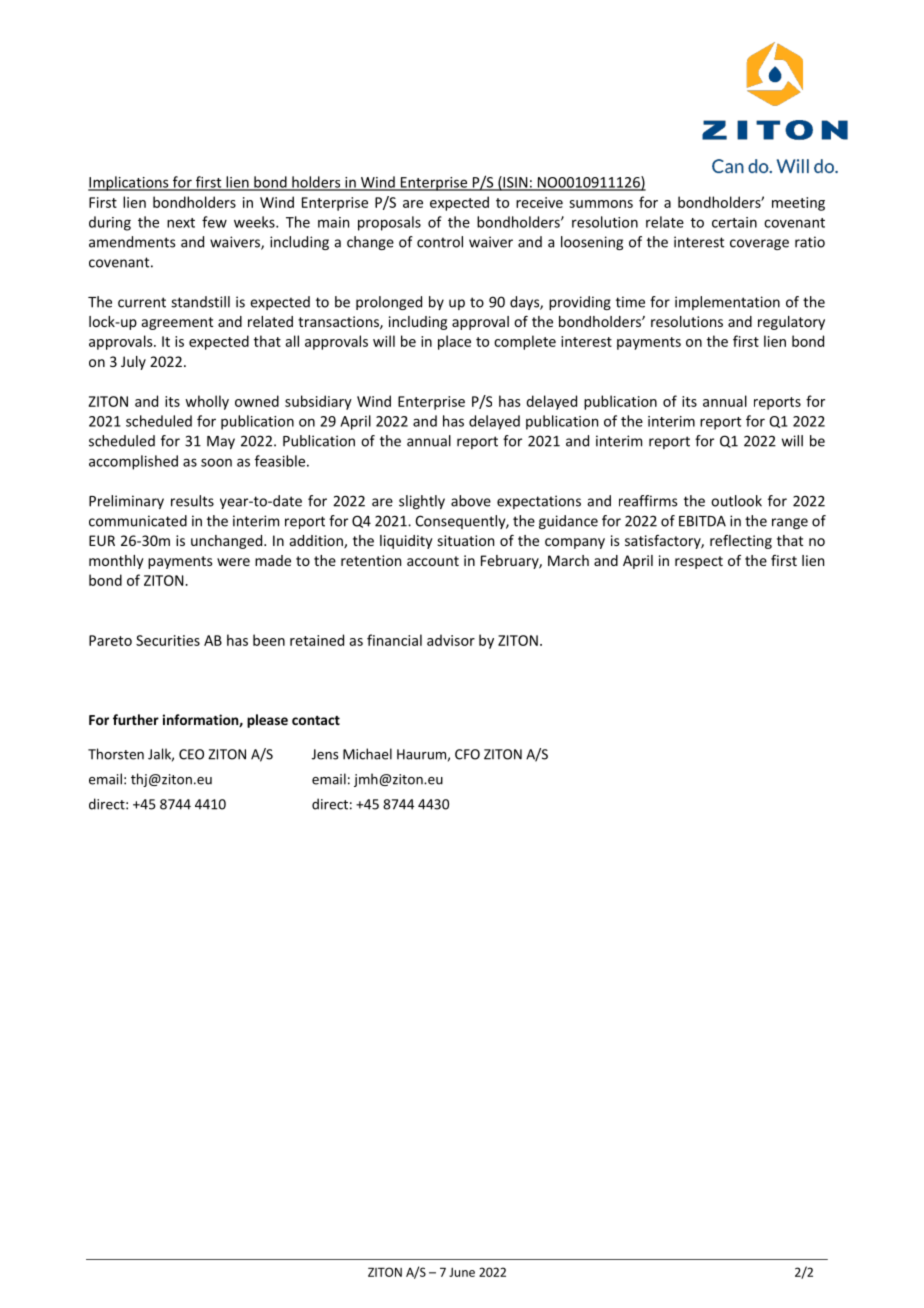  I want to click on Securities, so click(168, 640).
